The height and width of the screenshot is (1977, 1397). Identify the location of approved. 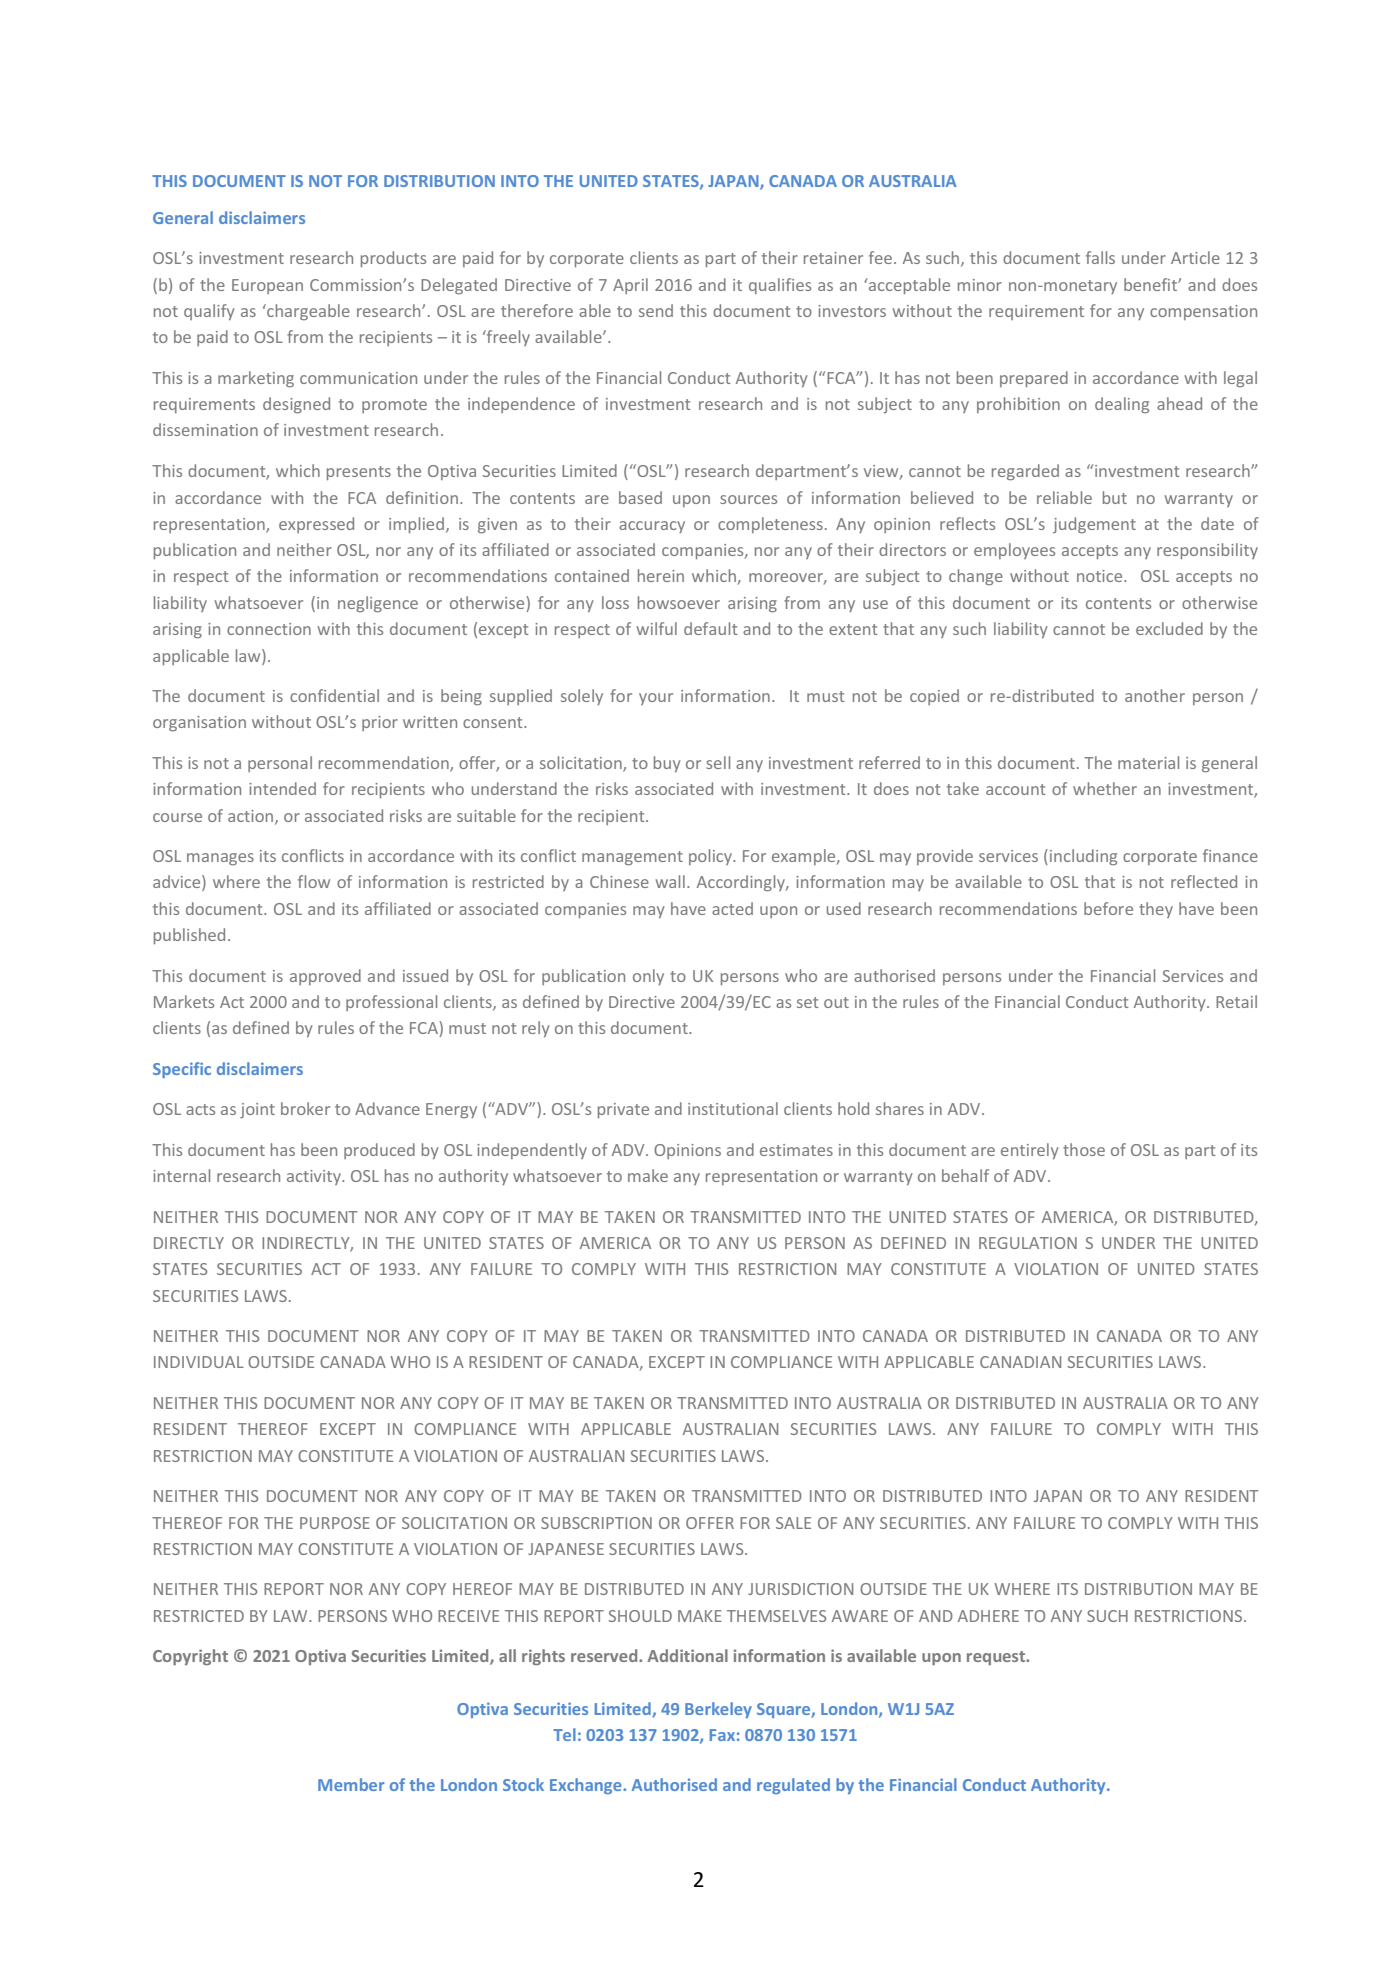
(325, 977).
